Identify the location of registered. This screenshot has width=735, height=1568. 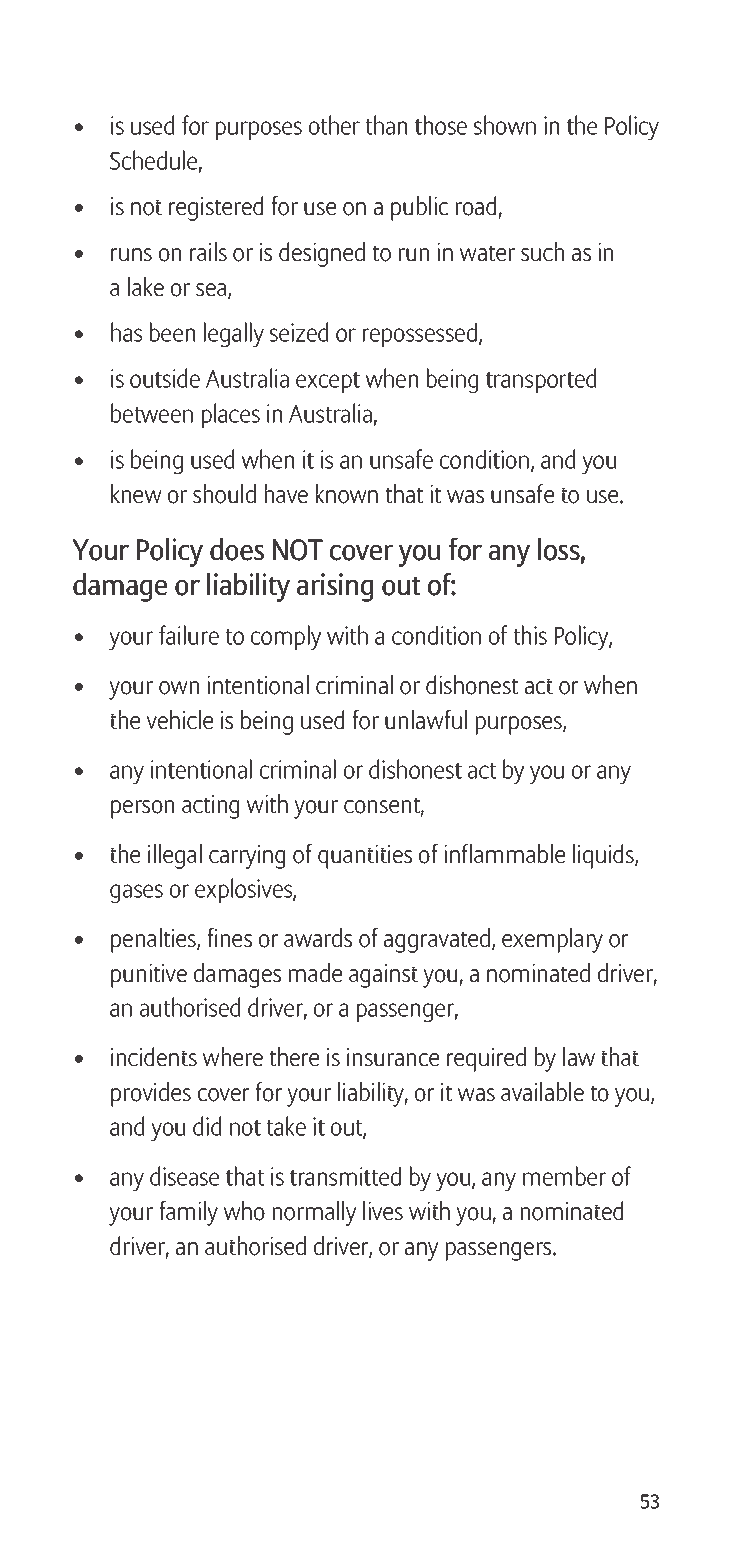
(216, 208).
